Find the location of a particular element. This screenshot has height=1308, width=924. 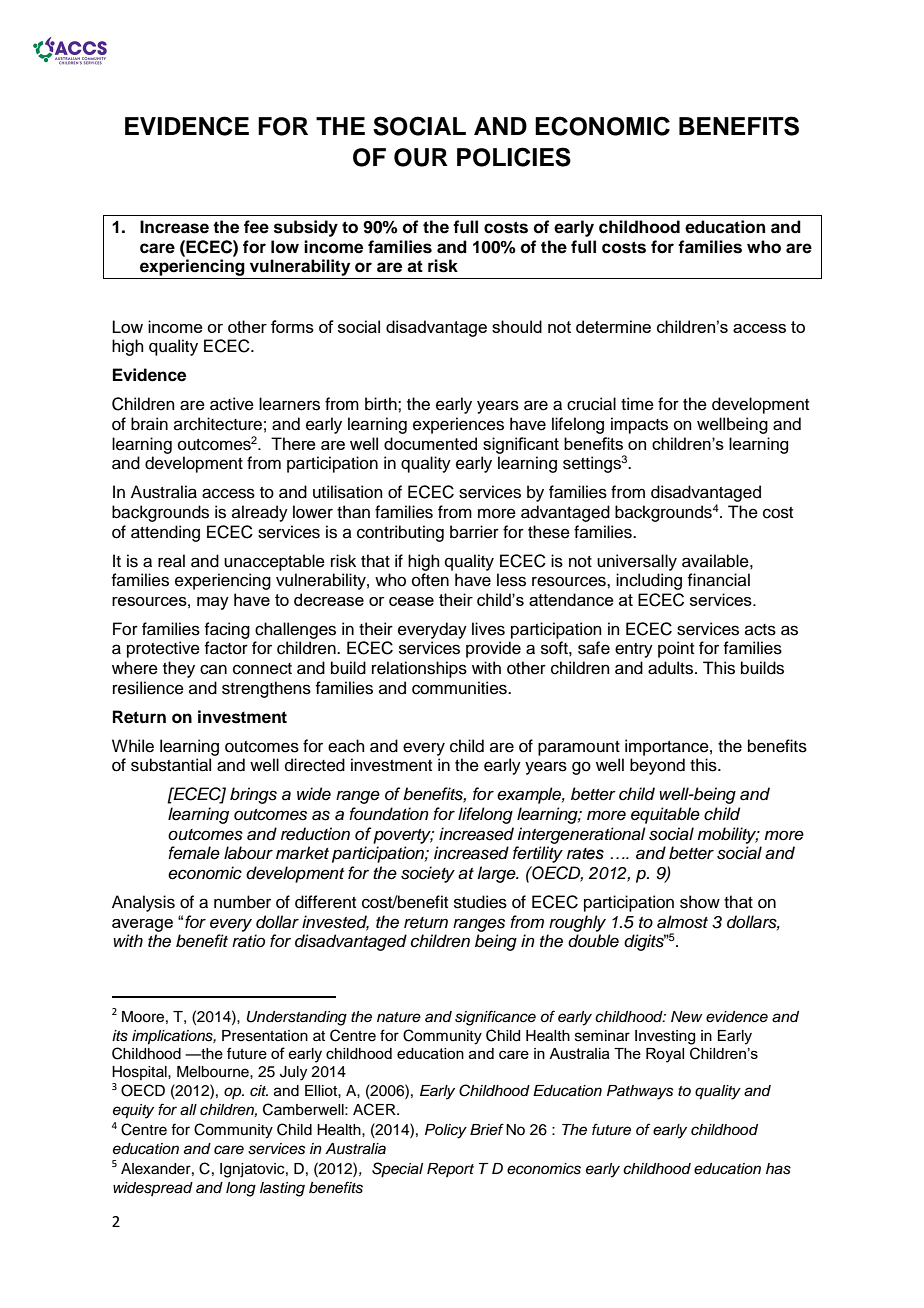

determine is located at coordinates (613, 326).
